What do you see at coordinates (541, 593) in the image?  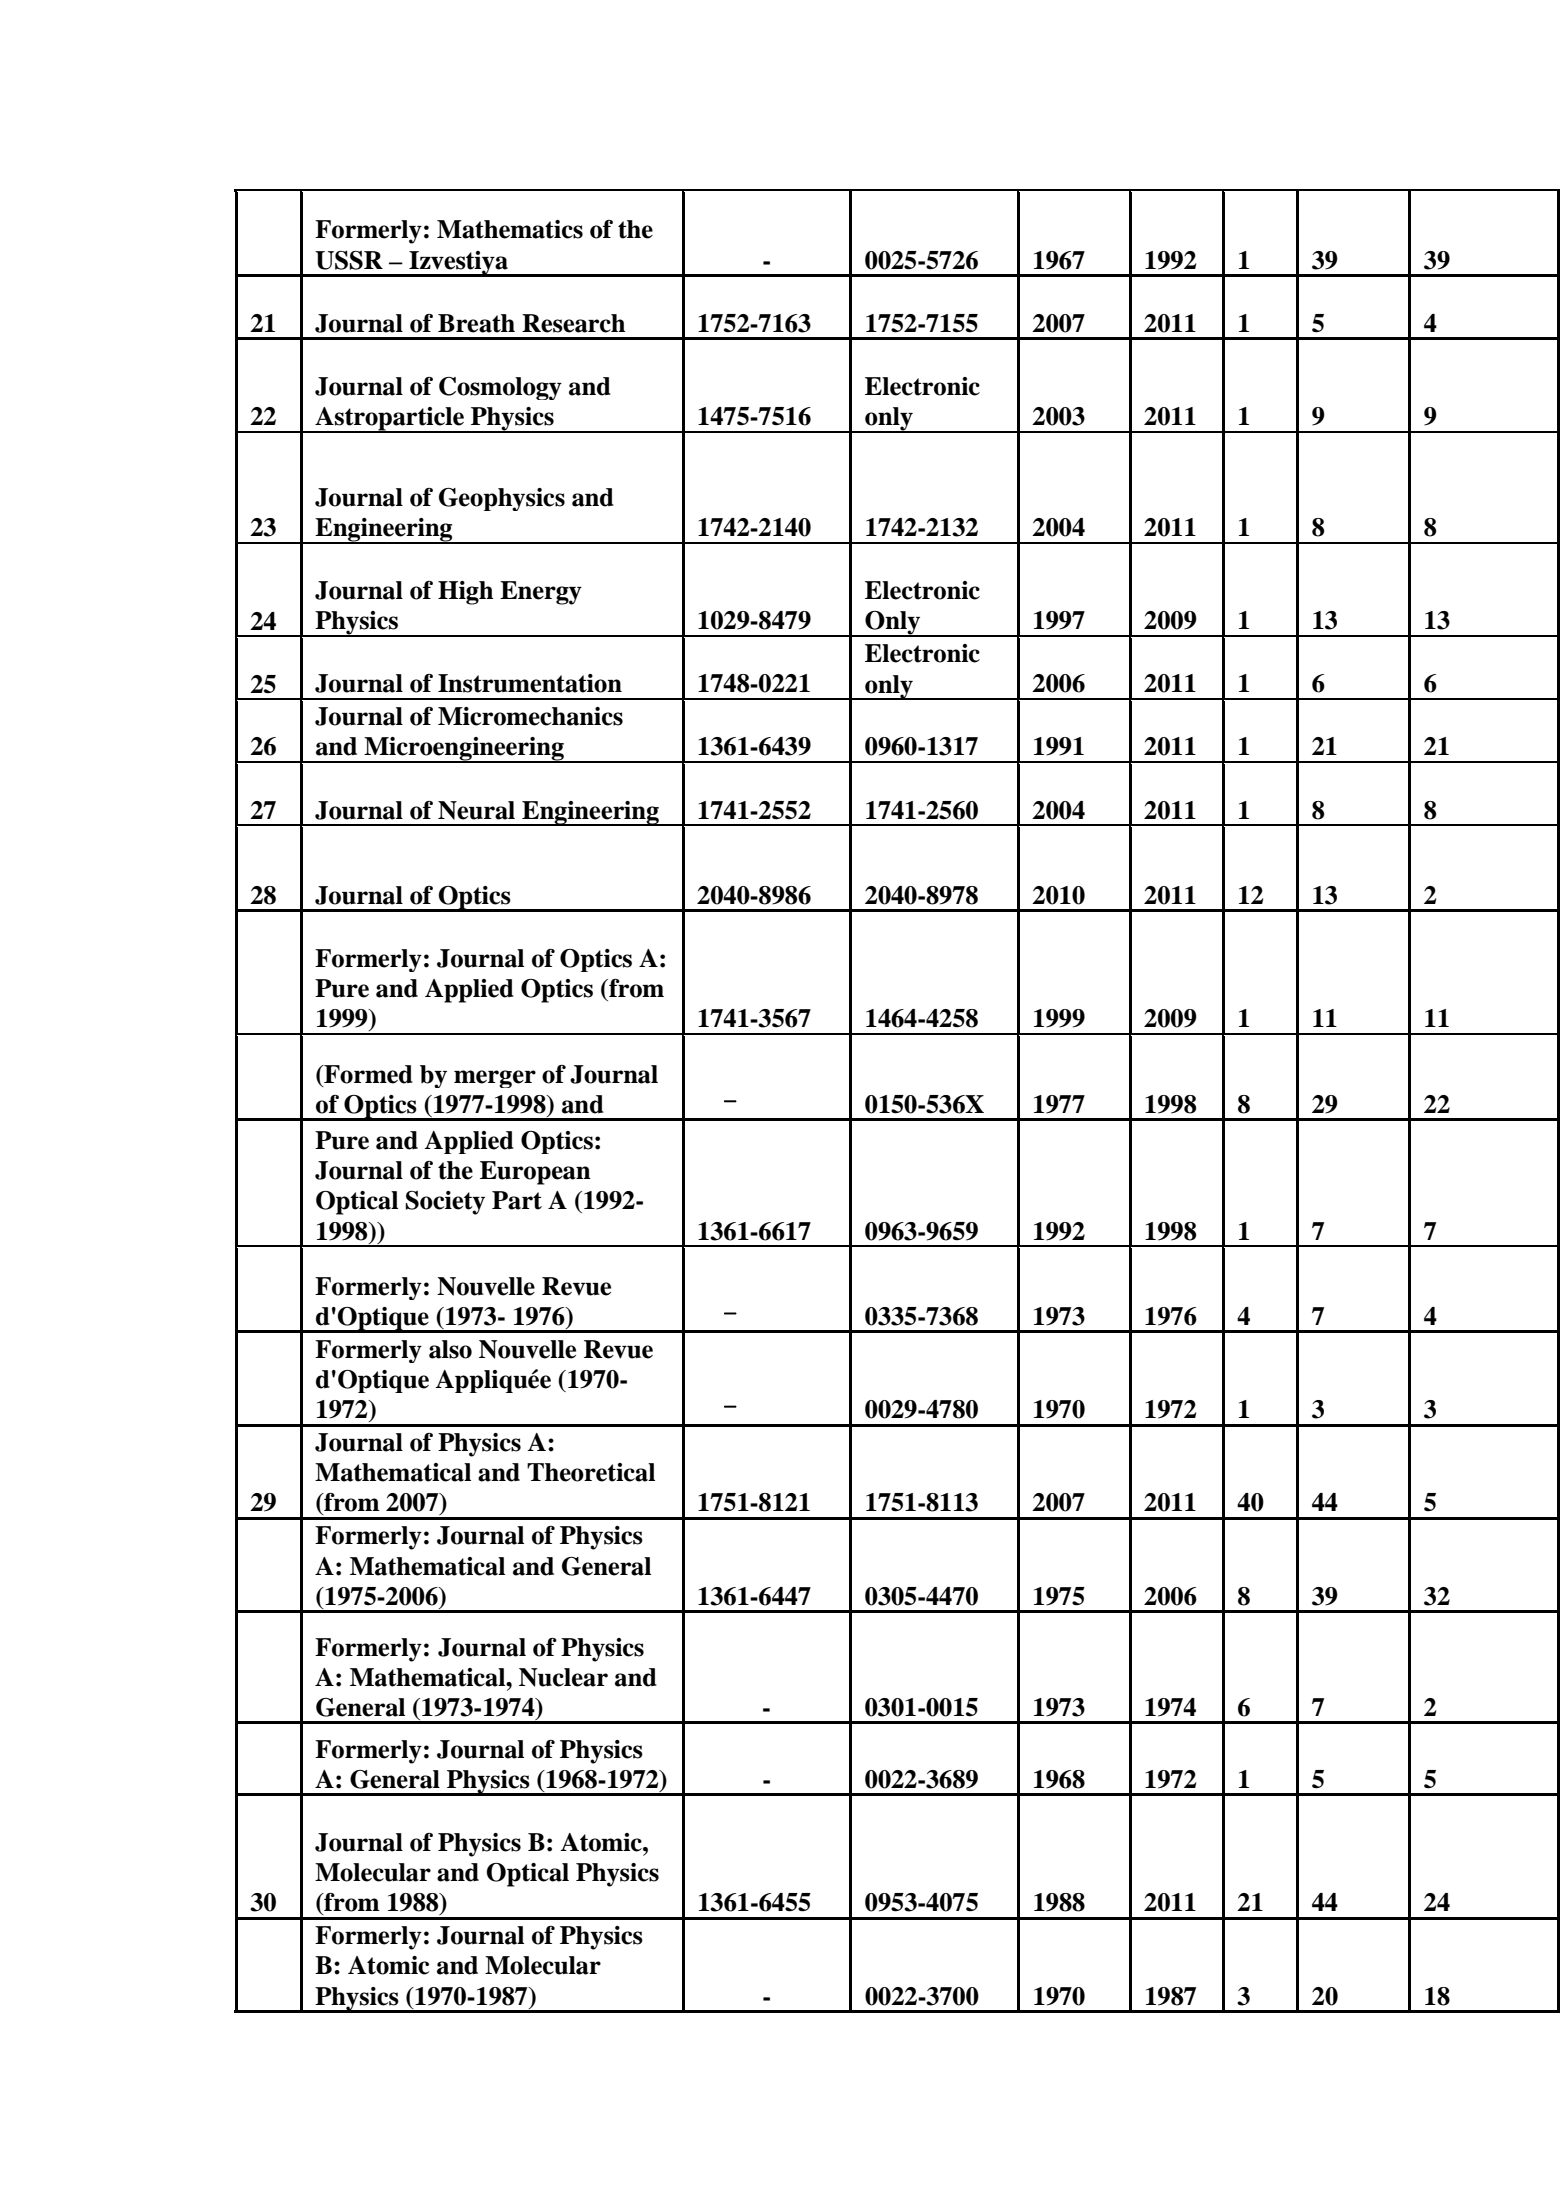 I see `Energy` at bounding box center [541, 593].
